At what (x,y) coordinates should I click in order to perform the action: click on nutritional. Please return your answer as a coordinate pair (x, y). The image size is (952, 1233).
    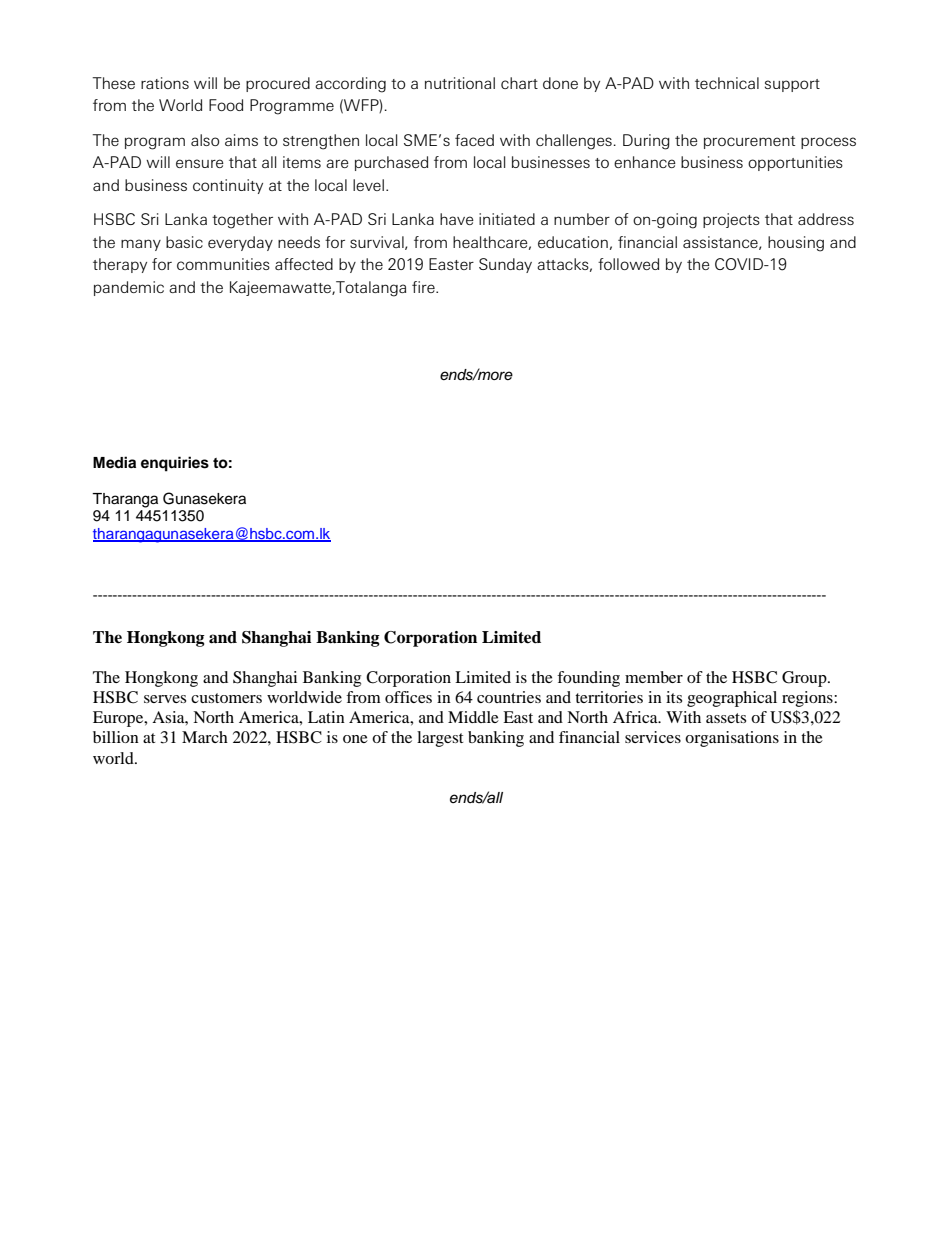
    Looking at the image, I should click on (460, 83).
